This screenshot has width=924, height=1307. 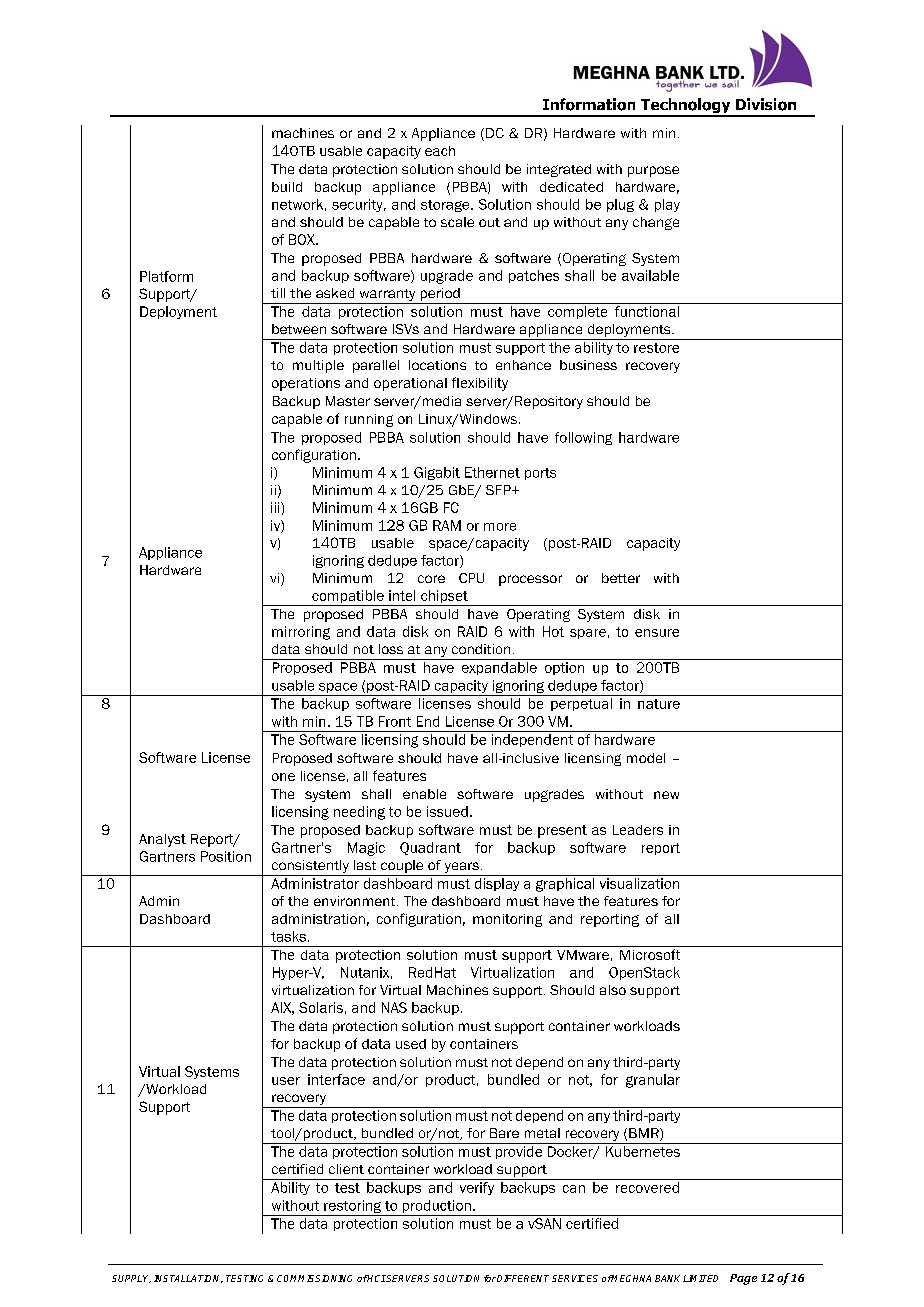 I want to click on Technology, so click(x=686, y=107).
